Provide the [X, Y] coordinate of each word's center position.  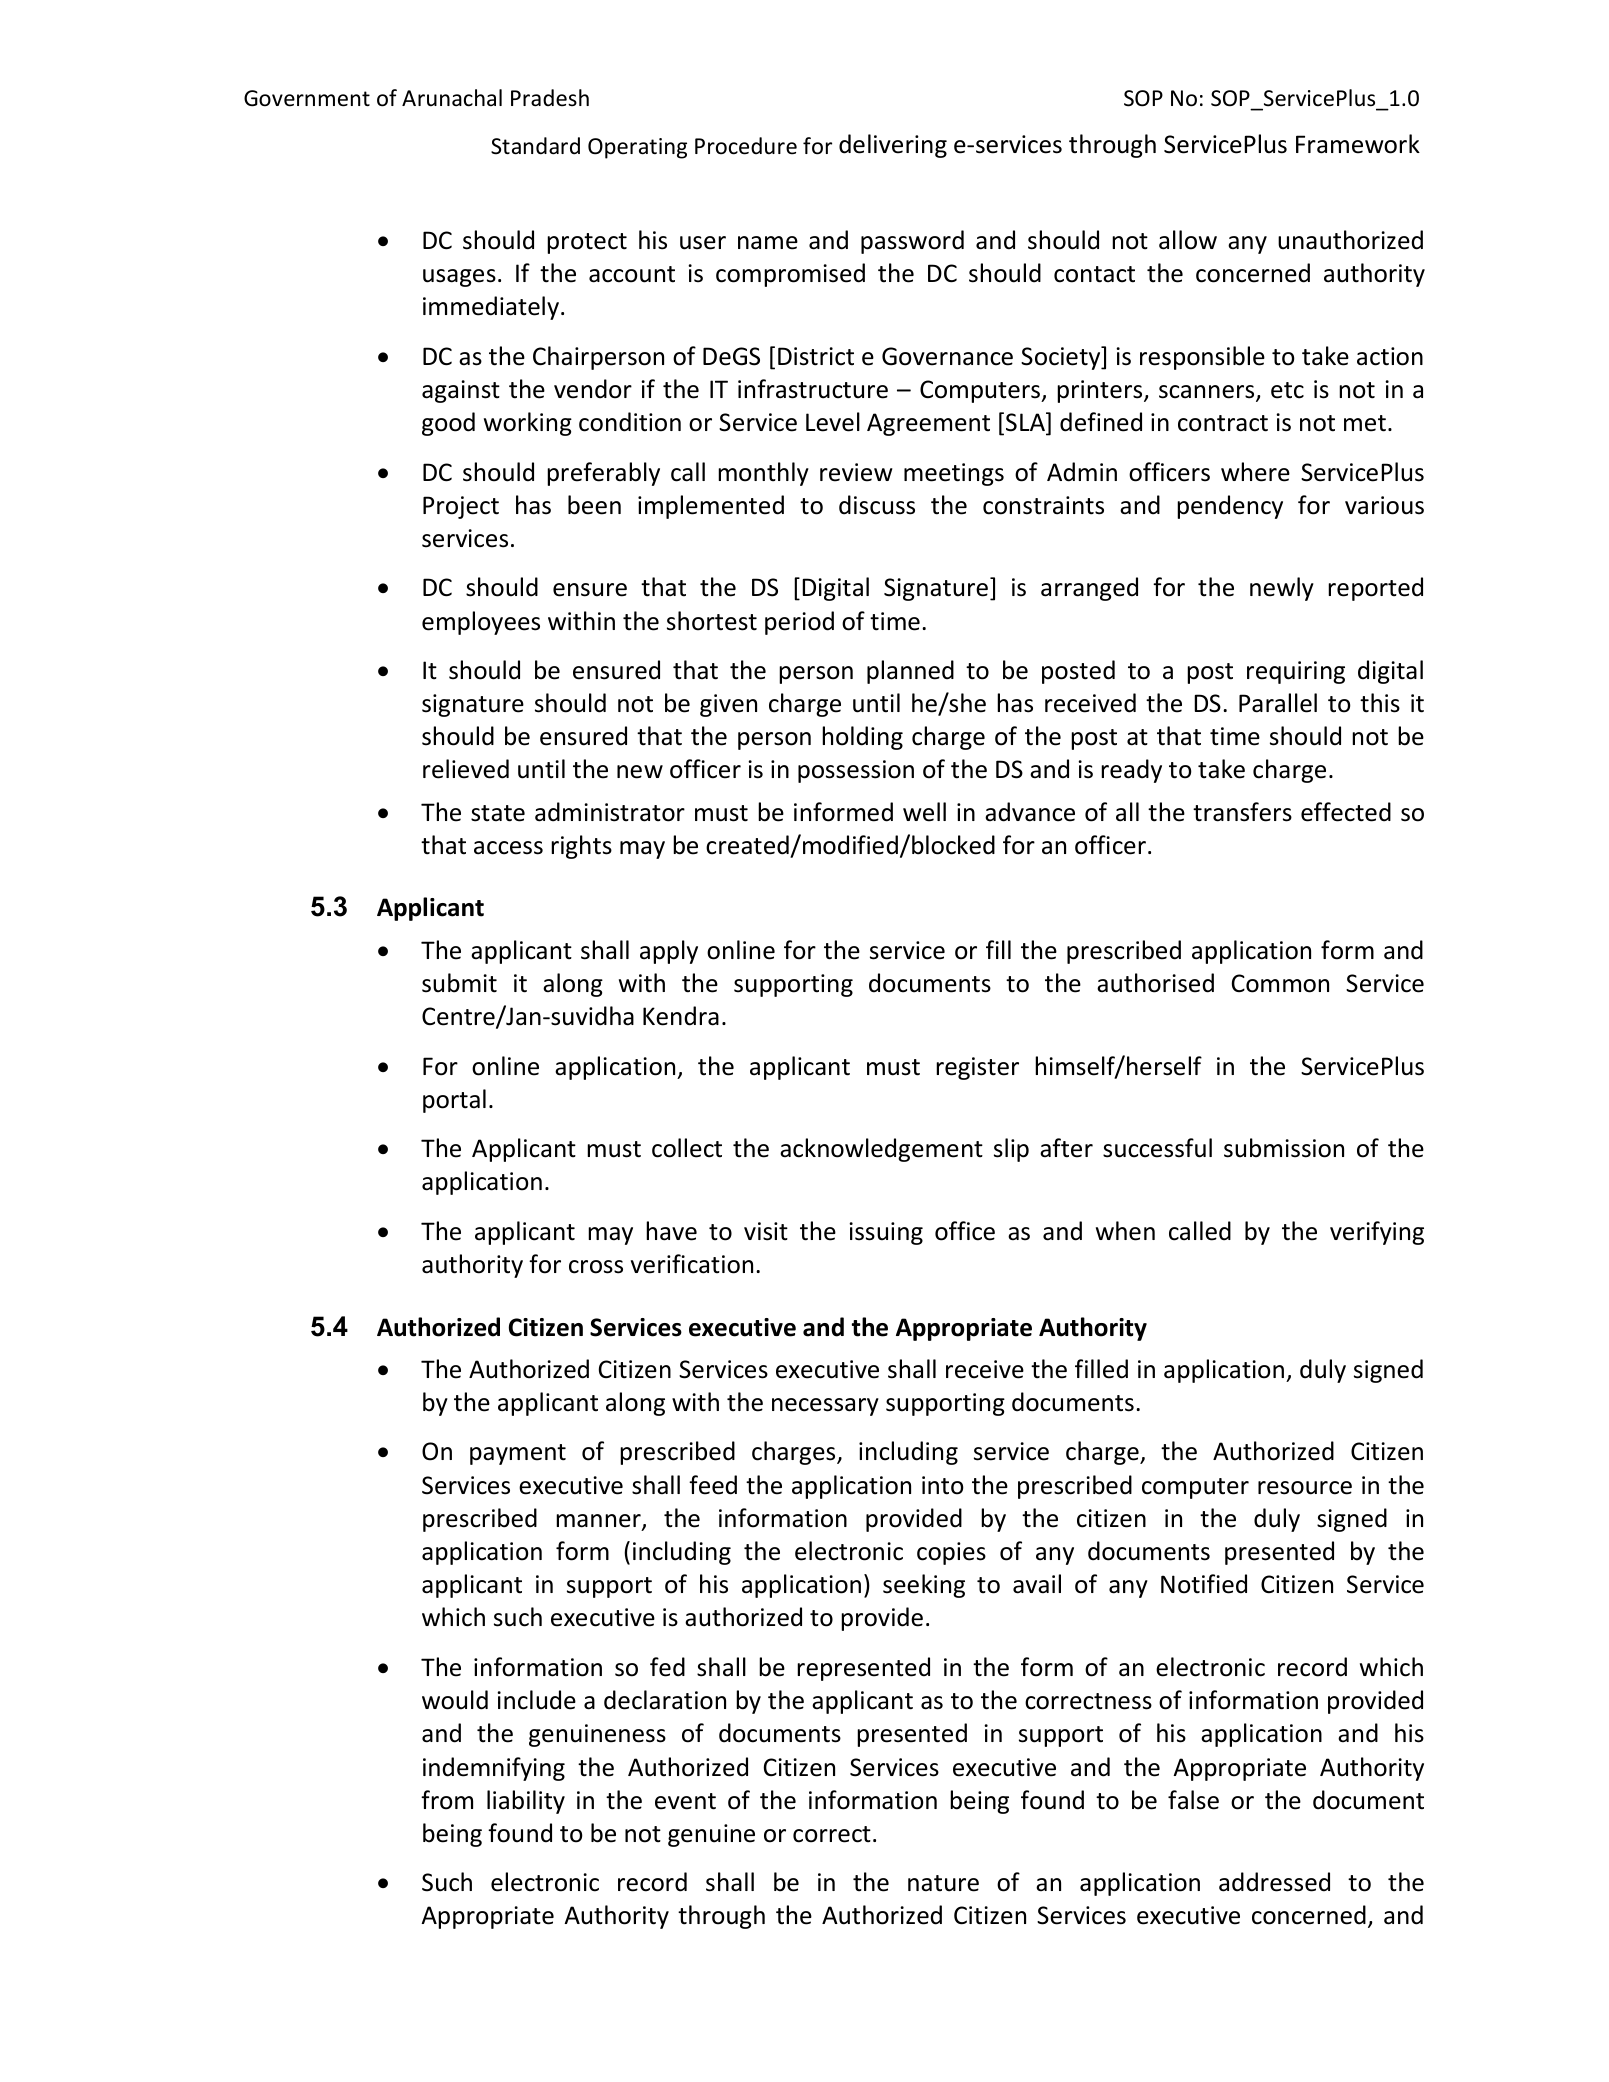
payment [518, 1454]
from [447, 1800]
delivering [893, 146]
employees [481, 623]
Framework [1358, 144]
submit [459, 983]
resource [1305, 1488]
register [977, 1068]
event [685, 1801]
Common [1280, 983]
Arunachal [452, 98]
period [799, 623]
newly [1282, 589]
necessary [825, 1407]
